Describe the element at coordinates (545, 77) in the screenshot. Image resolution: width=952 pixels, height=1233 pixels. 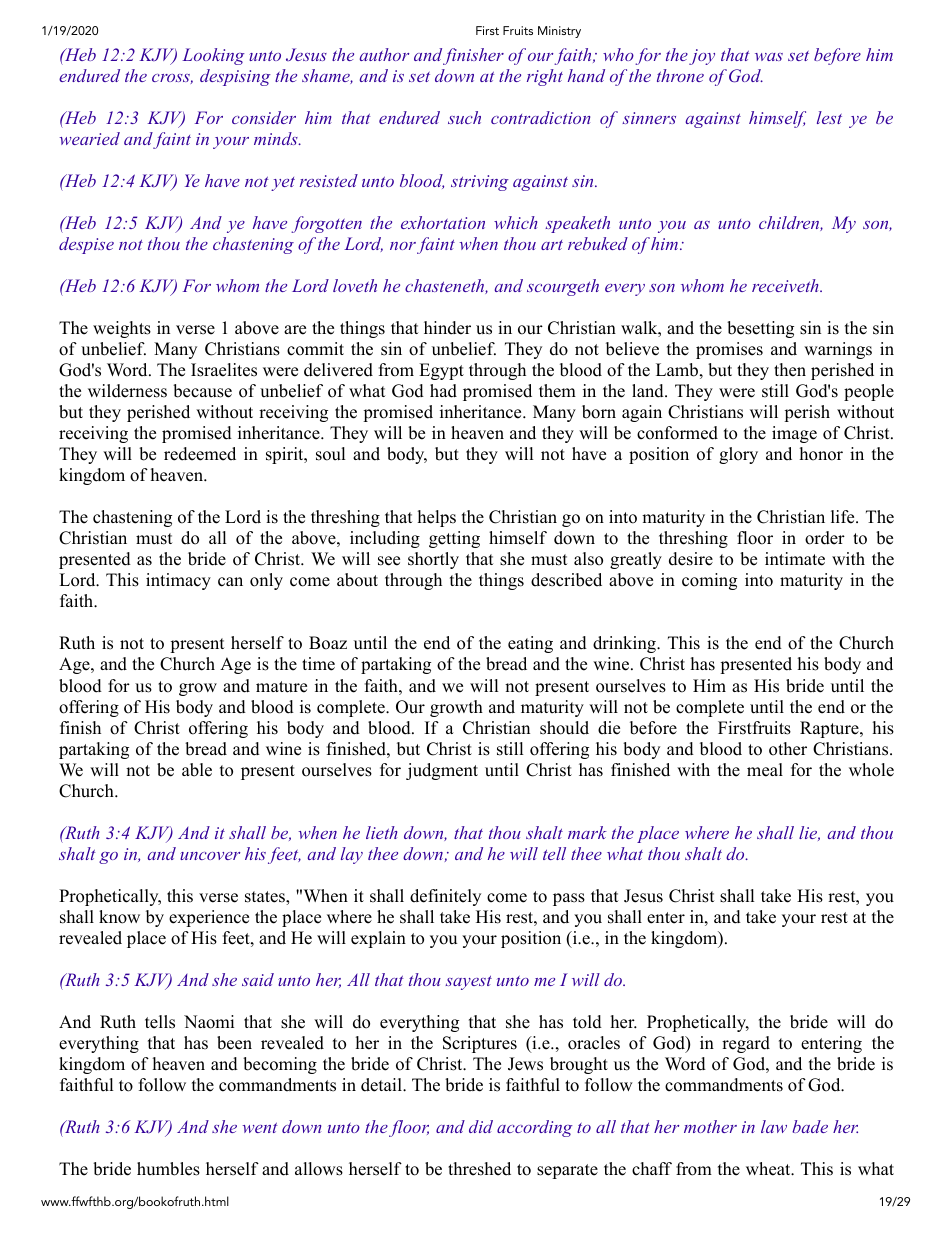
I see `right` at that location.
